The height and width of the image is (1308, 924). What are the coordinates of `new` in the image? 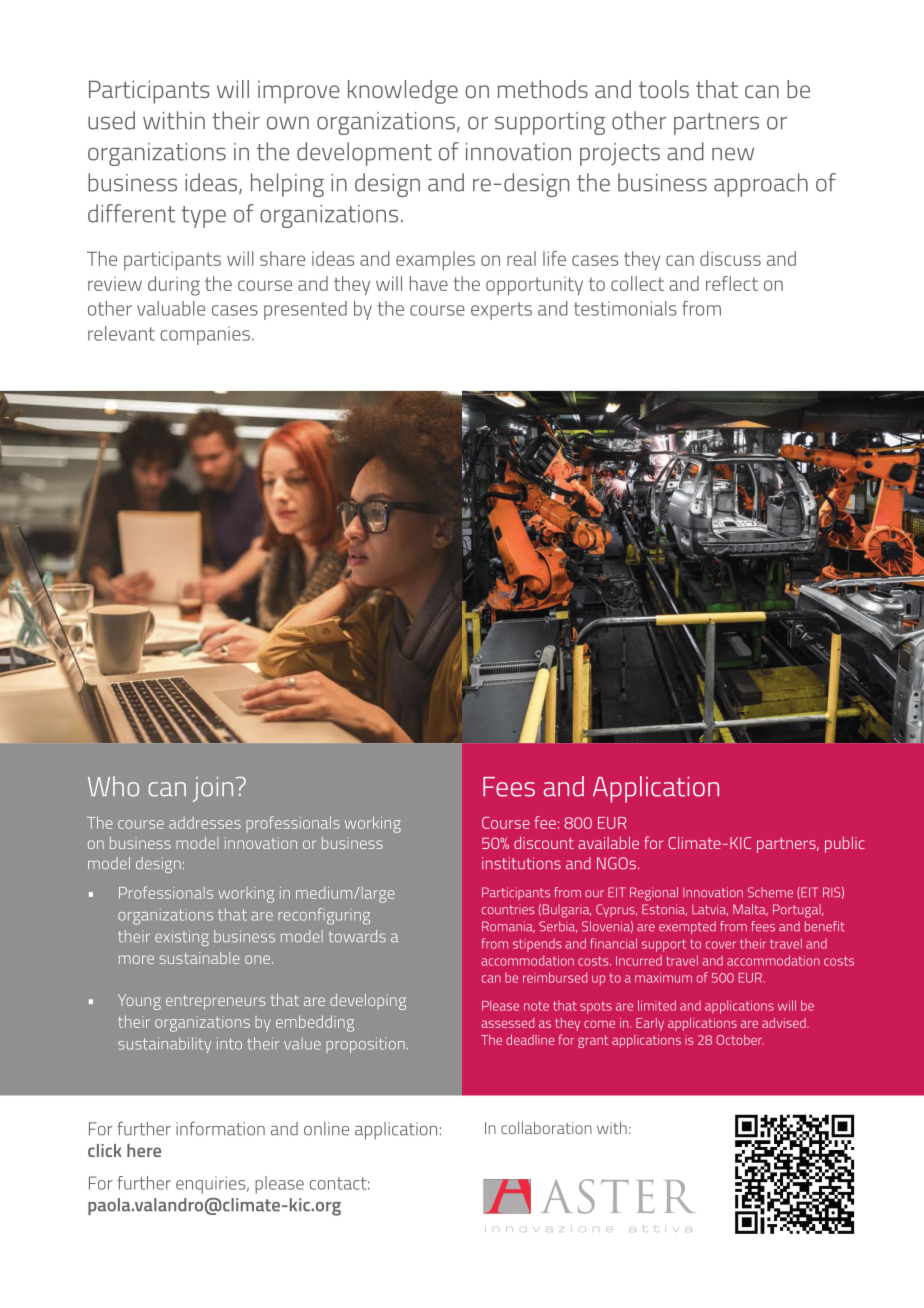 It's located at (733, 154).
